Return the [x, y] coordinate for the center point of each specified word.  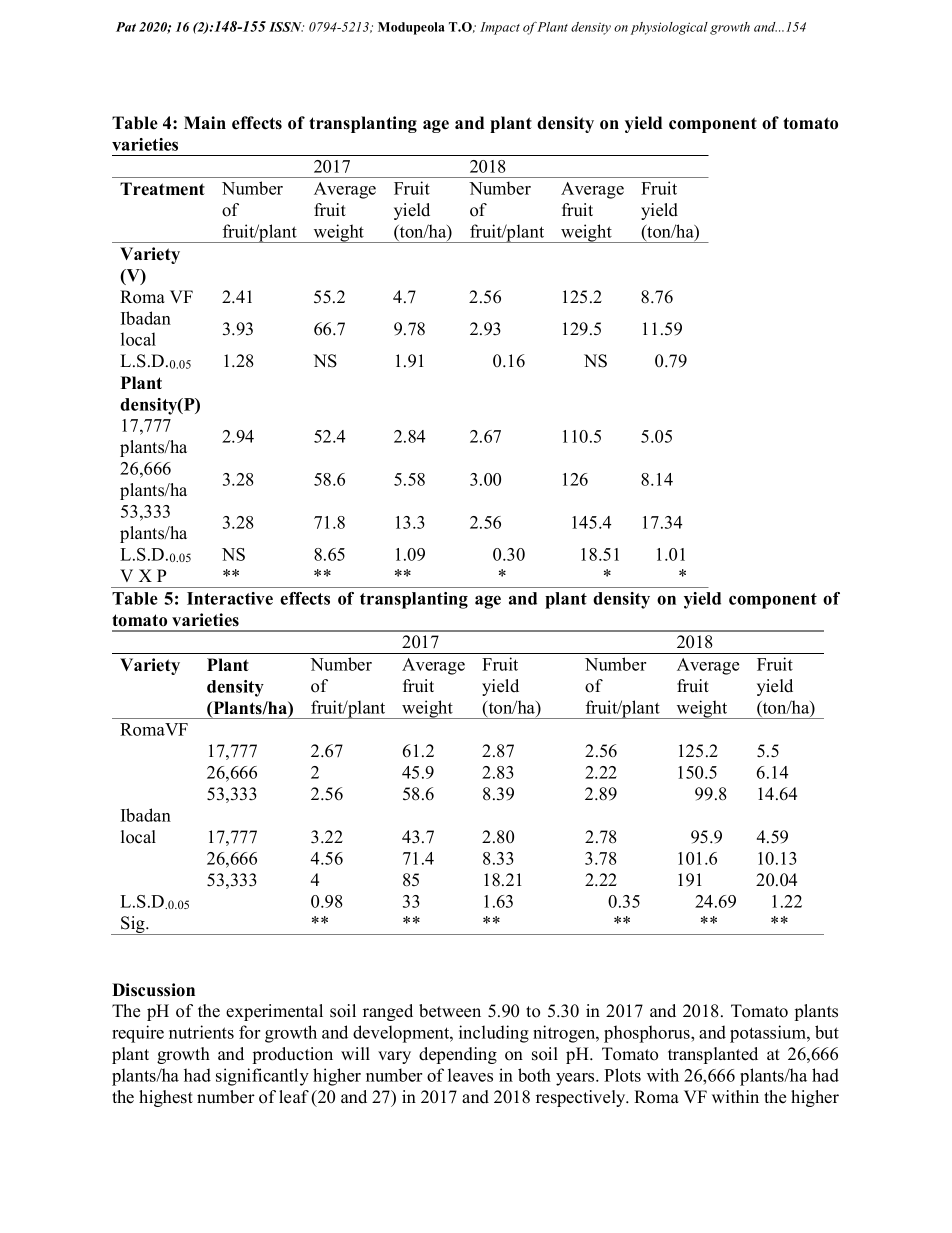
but [827, 1032]
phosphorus [648, 1034]
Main [205, 122]
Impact [500, 28]
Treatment [162, 189]
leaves [470, 1075]
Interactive [230, 598]
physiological [669, 28]
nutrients [201, 1032]
